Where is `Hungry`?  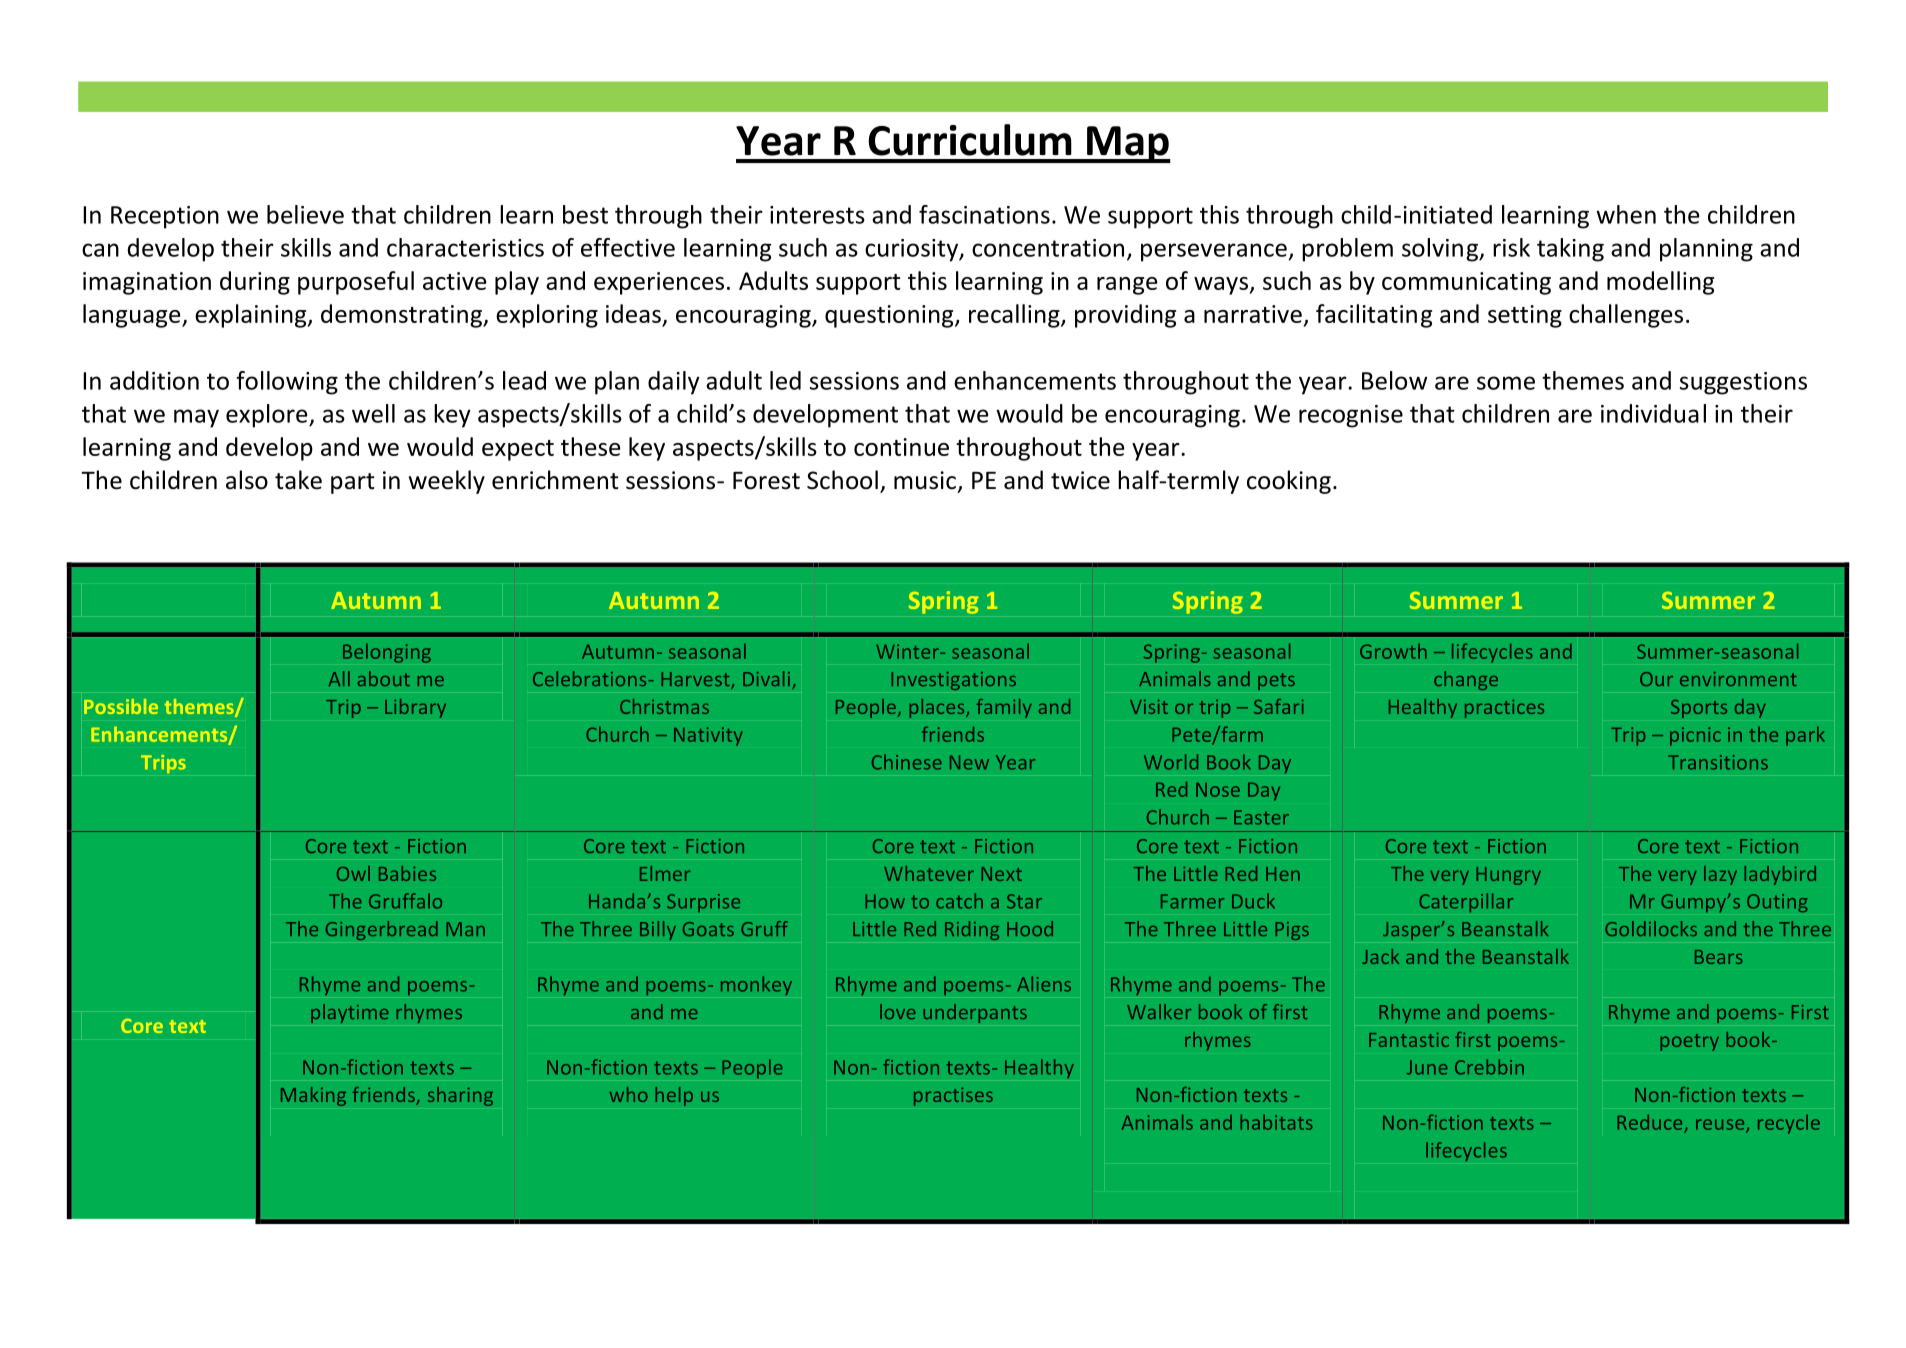
Hungry is located at coordinates (1508, 876).
